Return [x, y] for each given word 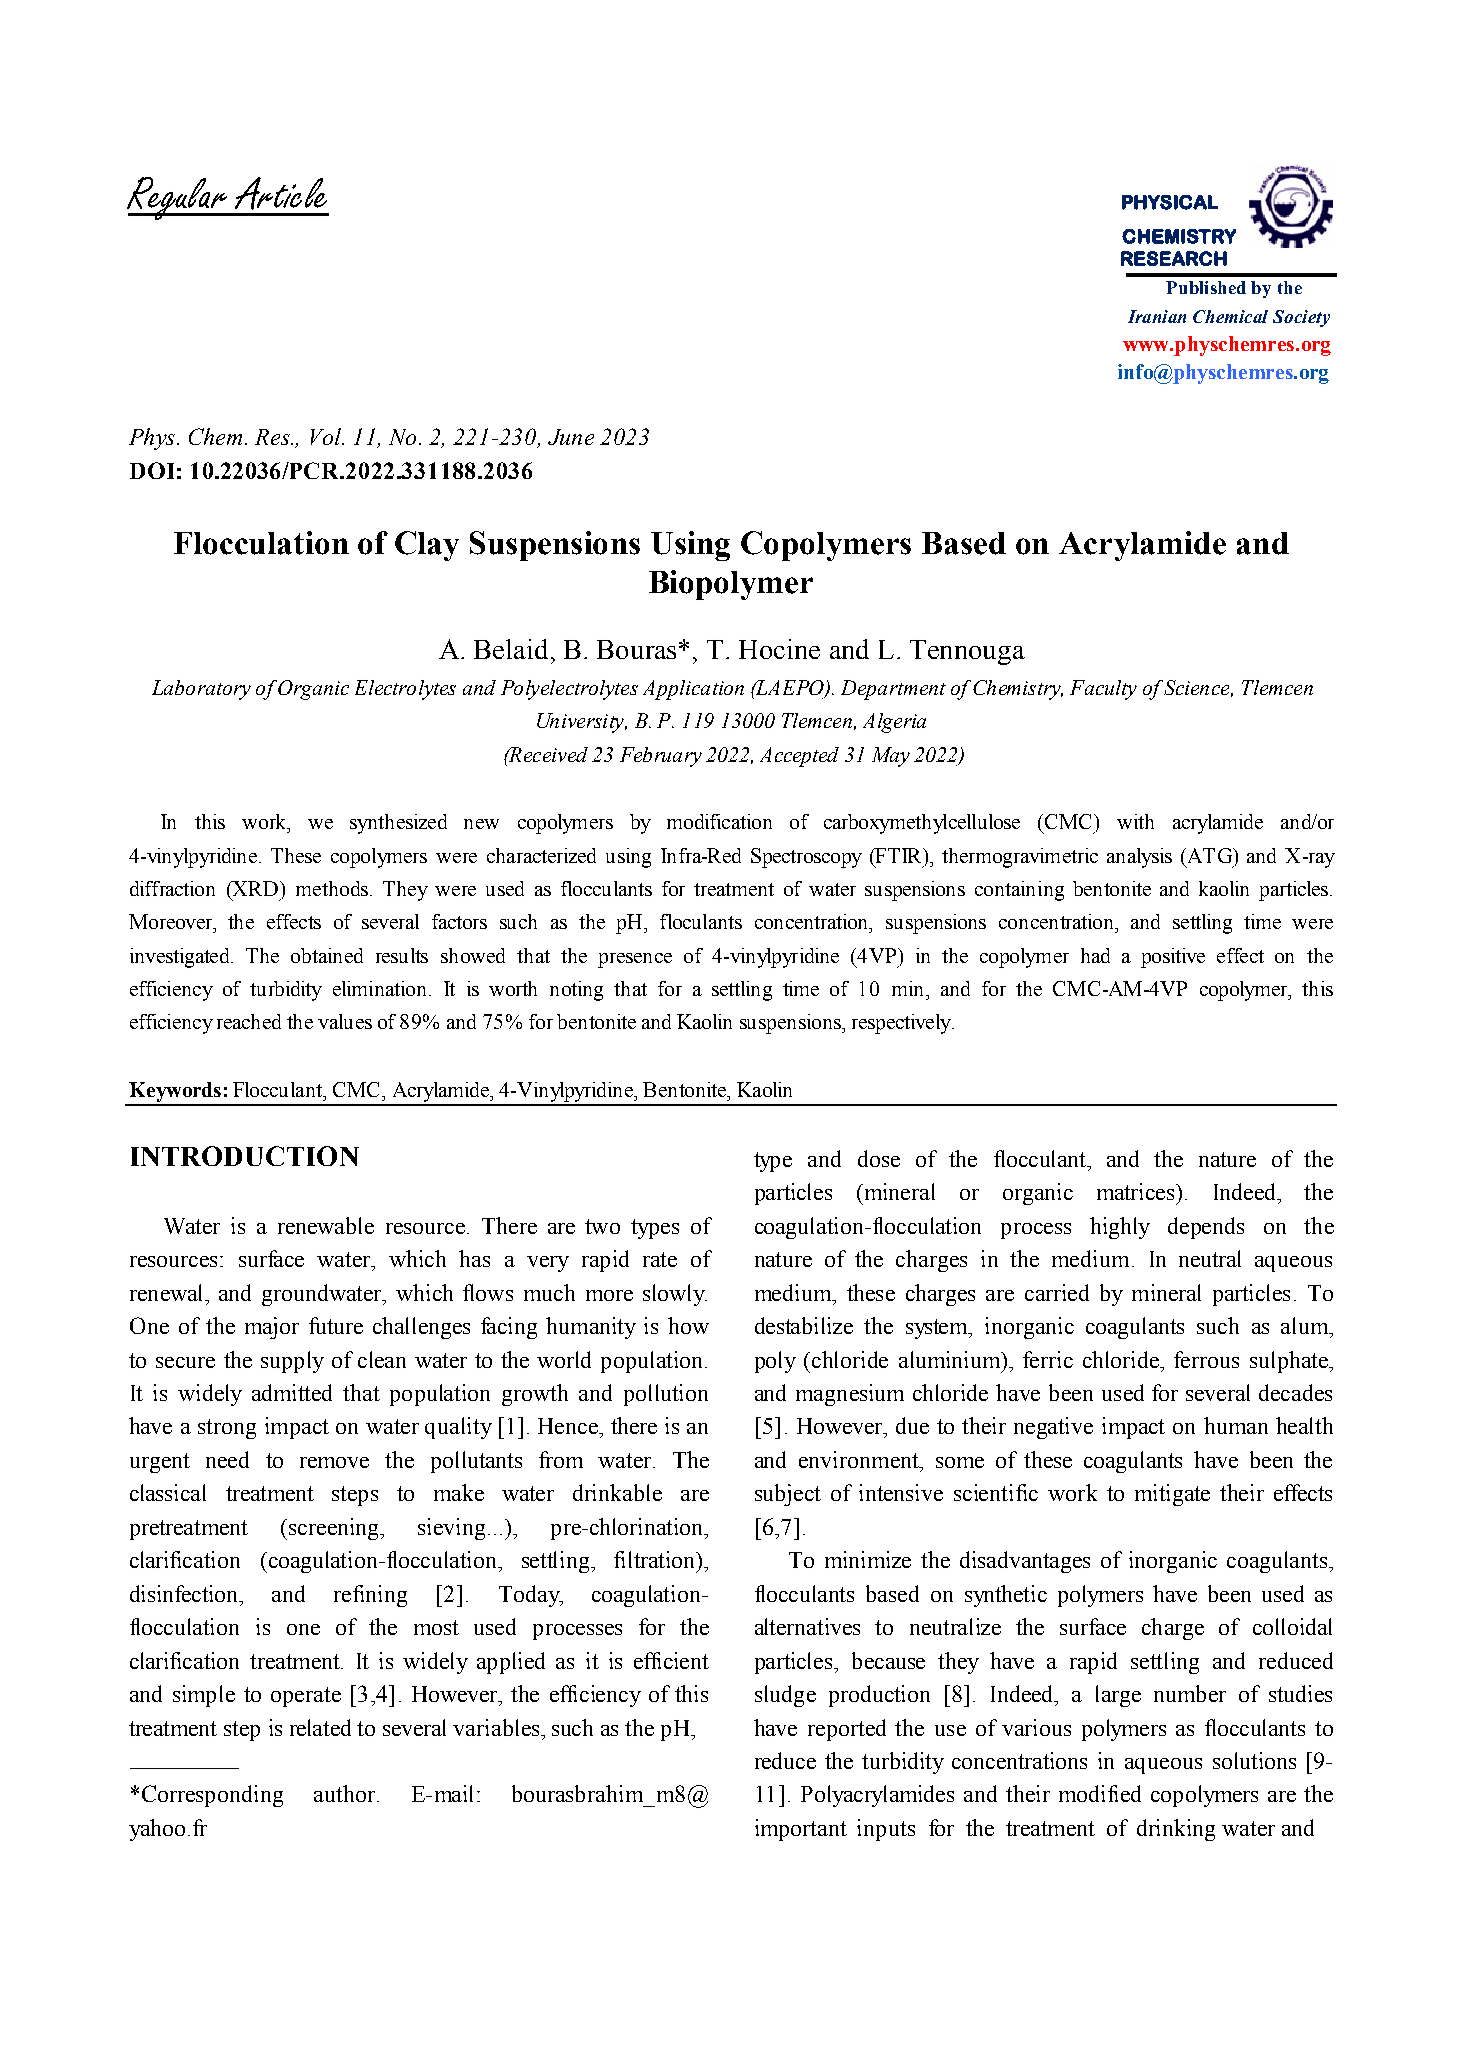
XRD [255, 888]
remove [334, 1462]
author [346, 1793]
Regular [178, 198]
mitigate [1172, 1495]
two [602, 1226]
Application [693, 690]
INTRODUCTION [245, 1156]
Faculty [1103, 690]
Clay [427, 546]
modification [719, 821]
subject [788, 1495]
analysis [1139, 858]
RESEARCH [1174, 258]
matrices [1137, 1191]
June [571, 437]
